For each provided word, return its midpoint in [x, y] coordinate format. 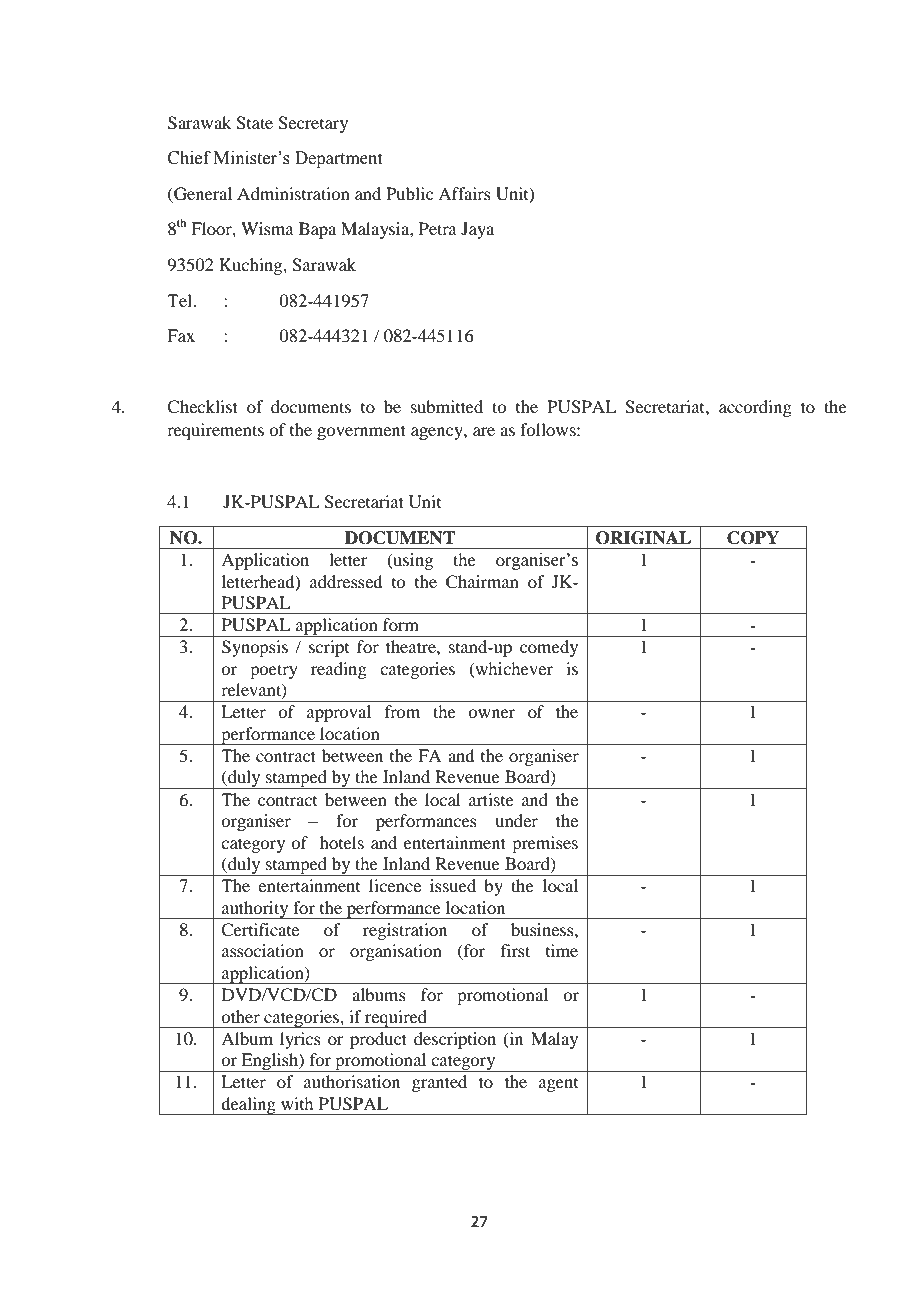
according [755, 408]
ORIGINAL [643, 538]
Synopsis [255, 648]
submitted [447, 406]
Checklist [202, 407]
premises [545, 844]
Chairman [482, 582]
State [254, 123]
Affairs [464, 193]
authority [255, 910]
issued [453, 885]
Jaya [477, 230]
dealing [249, 1106]
